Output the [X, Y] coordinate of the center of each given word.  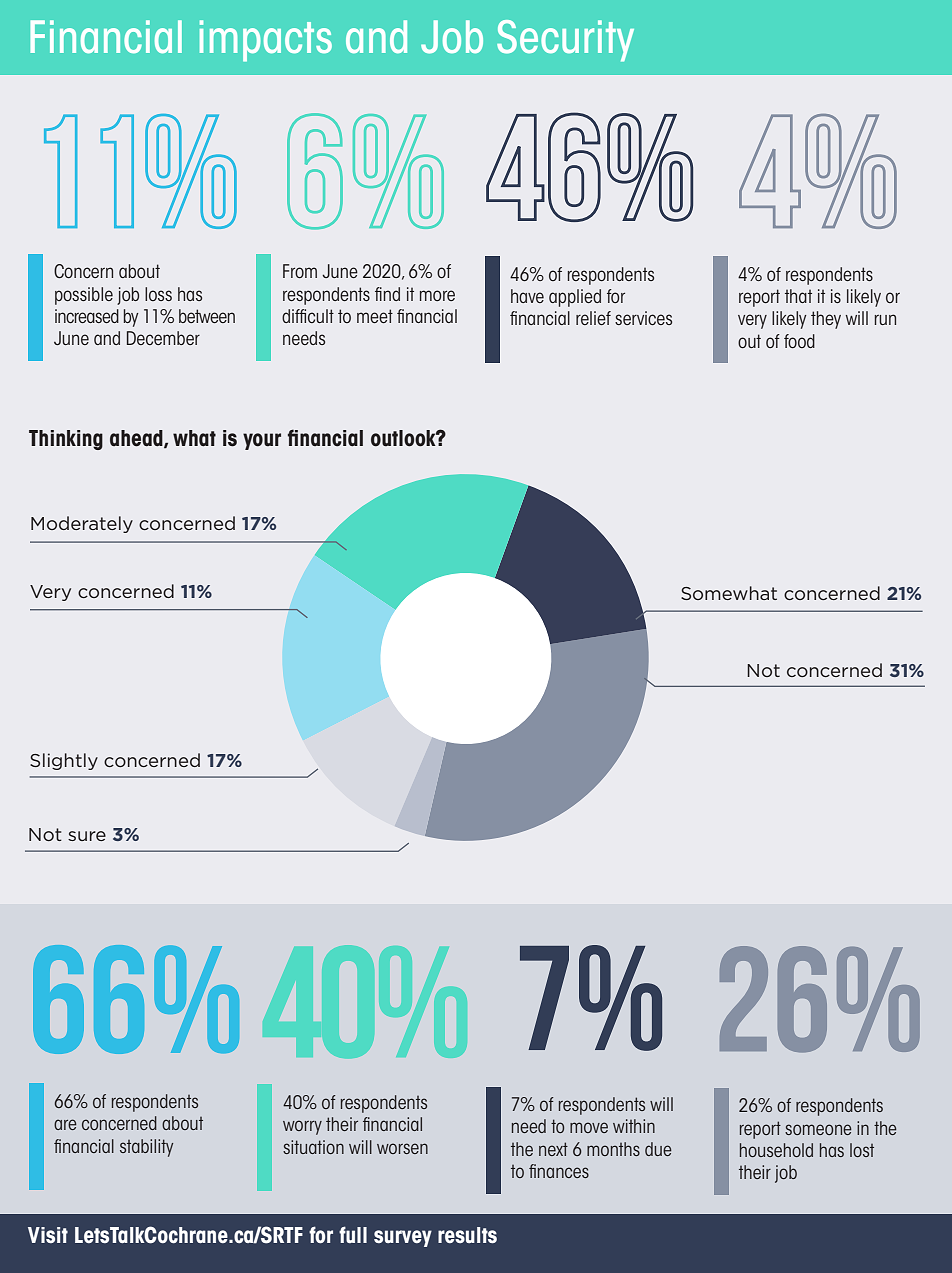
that [798, 296]
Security [565, 41]
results [467, 1235]
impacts [266, 41]
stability [146, 1148]
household [776, 1150]
